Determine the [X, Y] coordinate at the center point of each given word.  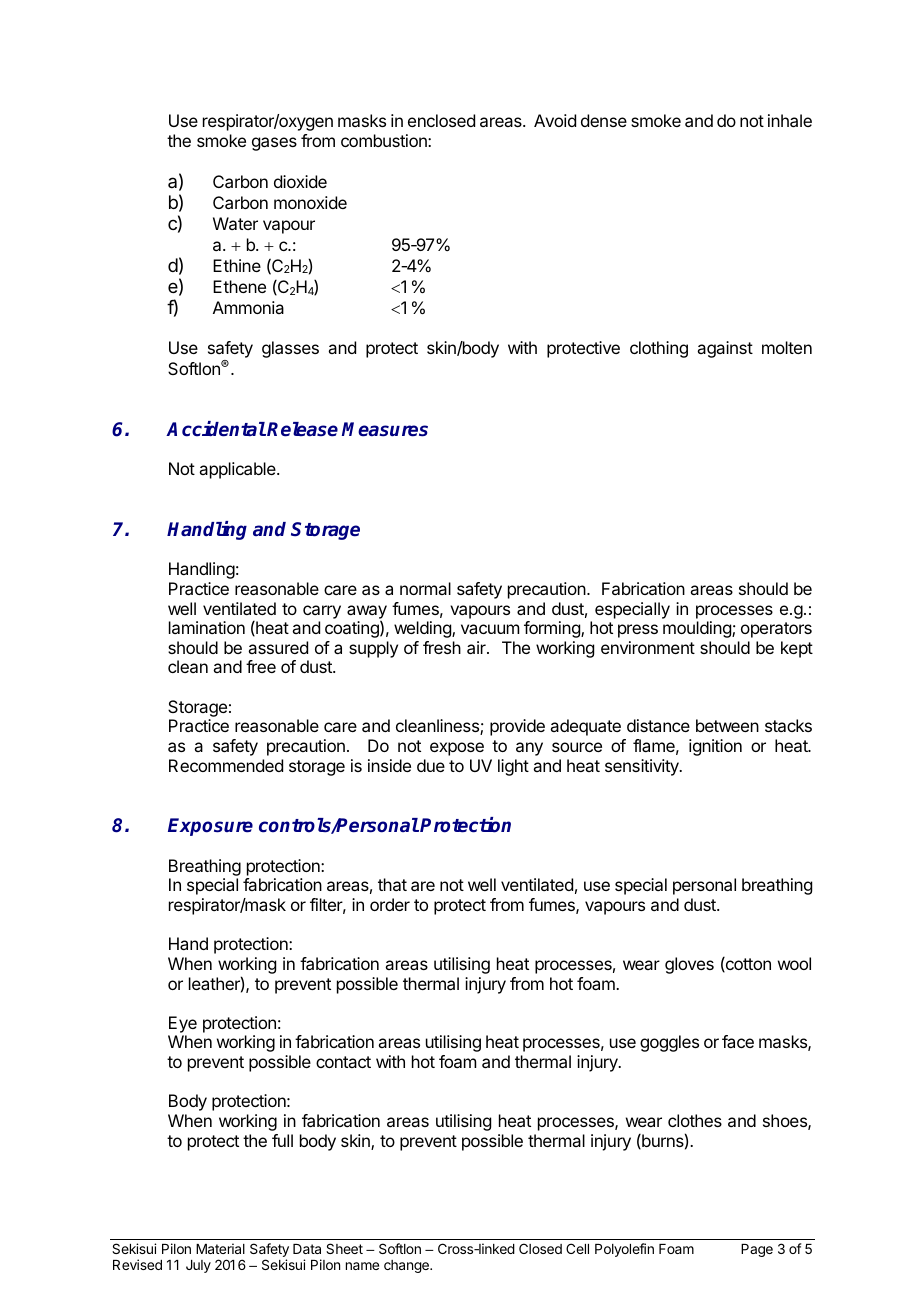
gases [274, 144]
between [727, 725]
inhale [790, 120]
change [407, 1266]
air [477, 647]
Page [757, 1250]
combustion [385, 140]
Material [220, 1248]
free [261, 666]
